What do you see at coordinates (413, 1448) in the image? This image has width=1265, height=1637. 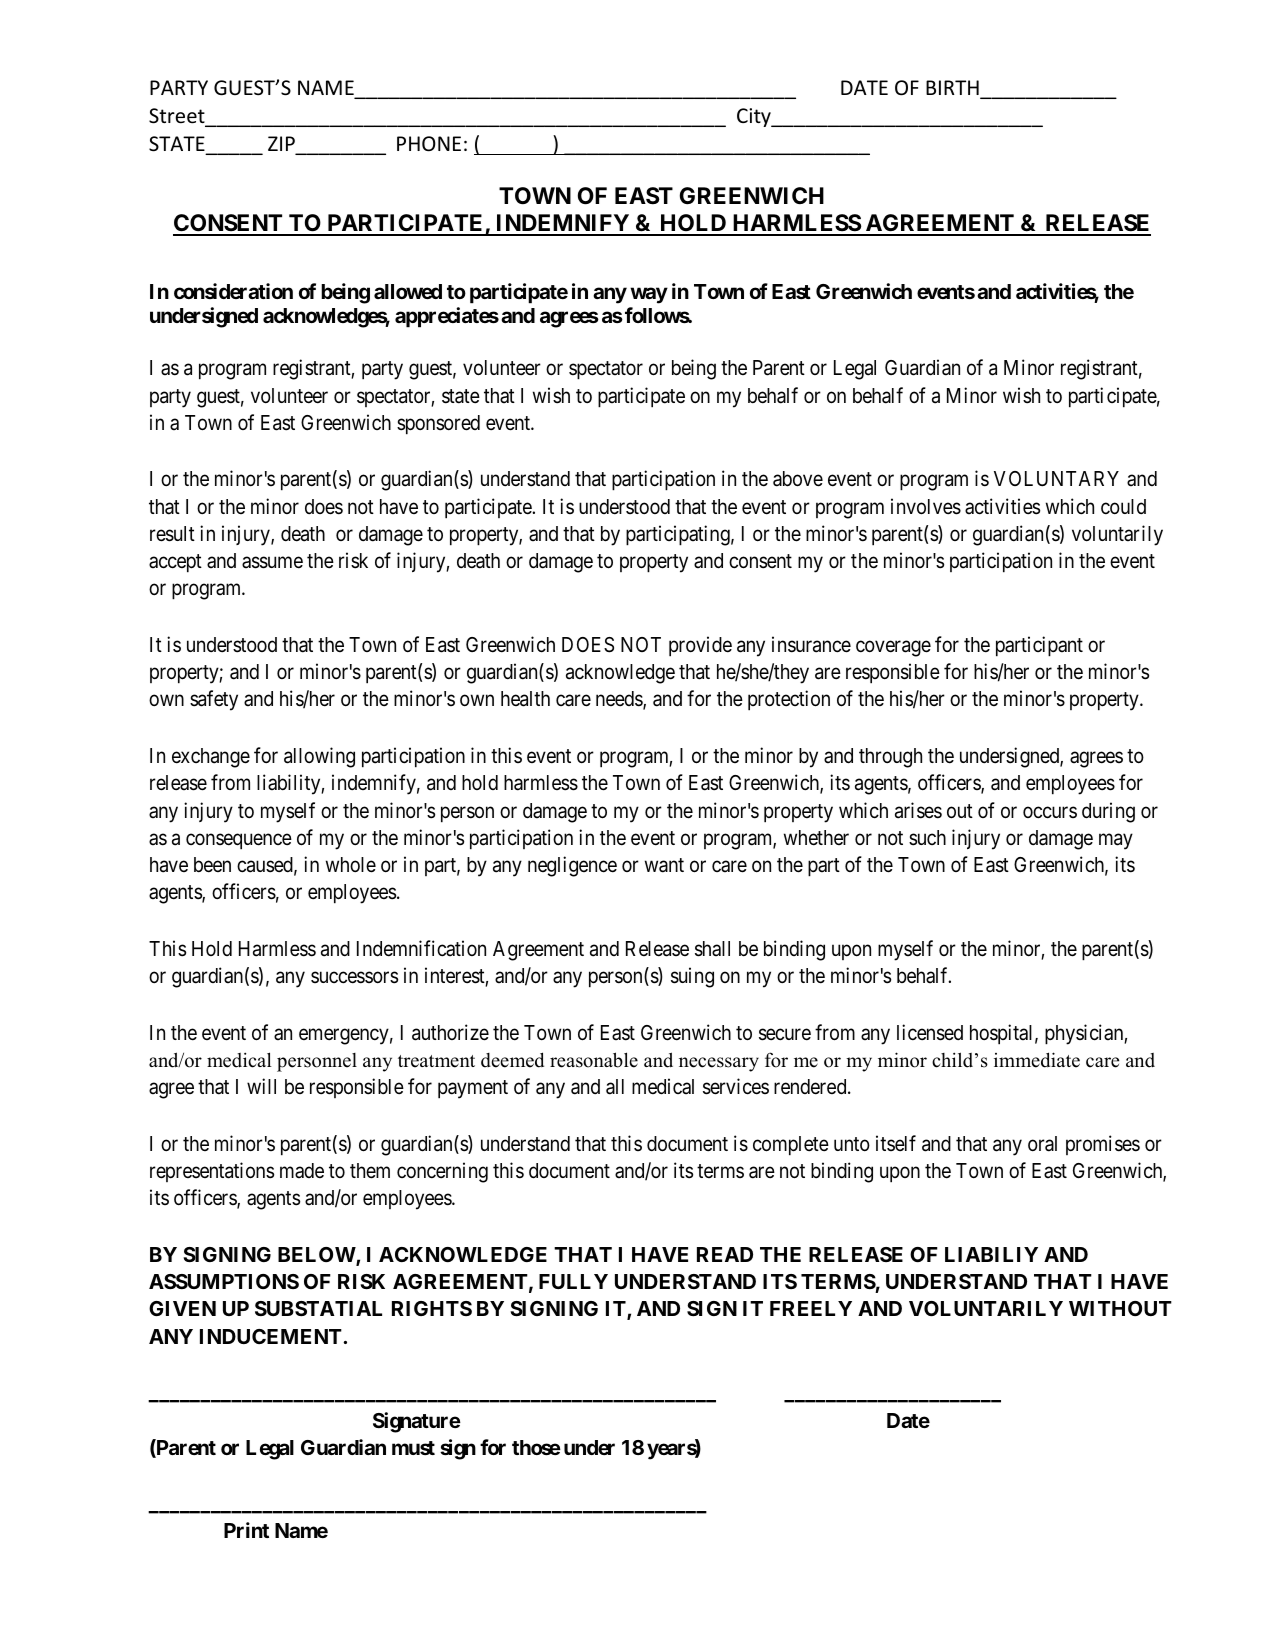 I see `must` at bounding box center [413, 1448].
